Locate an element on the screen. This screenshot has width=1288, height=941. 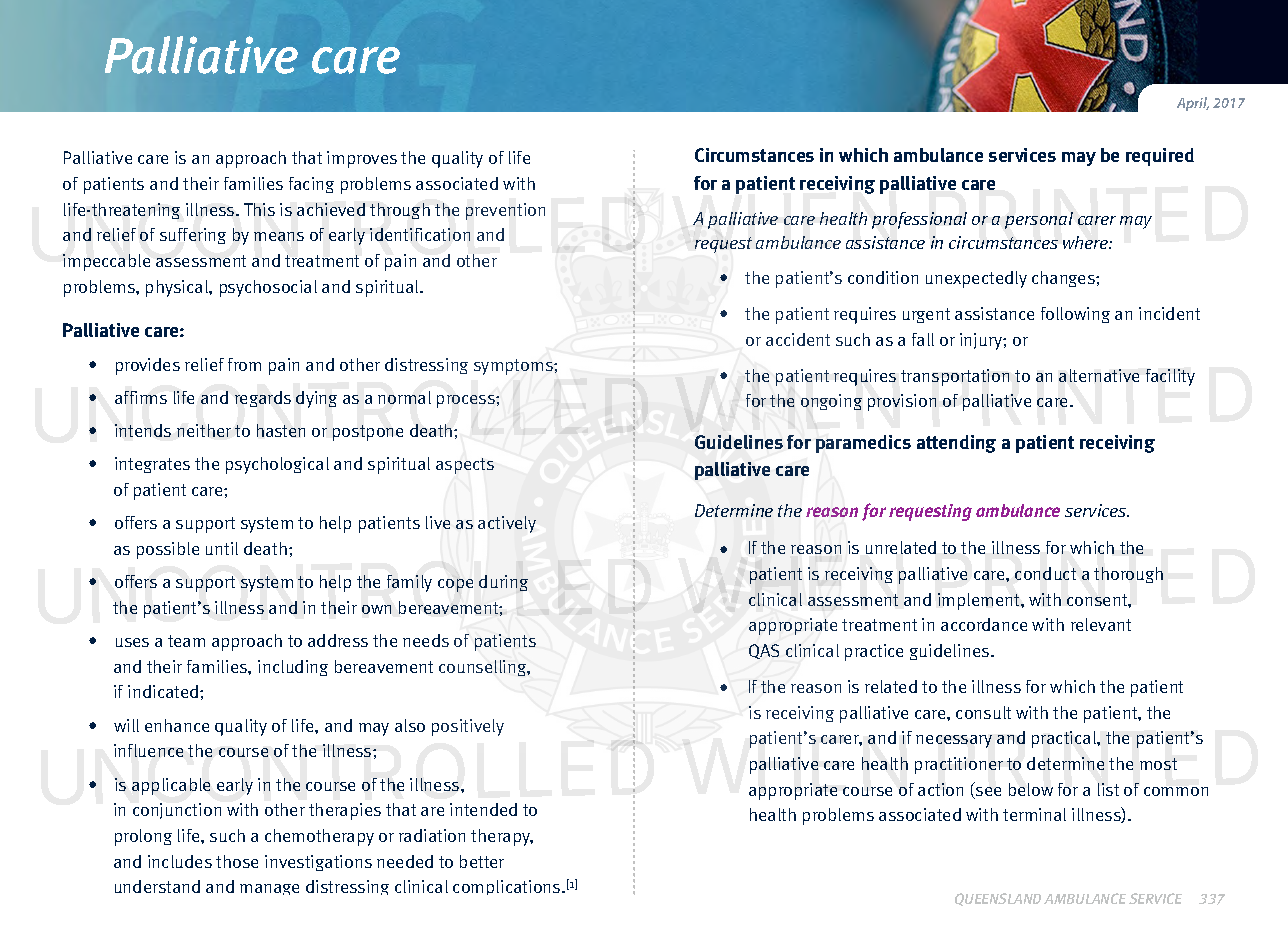
required is located at coordinates (1160, 157).
